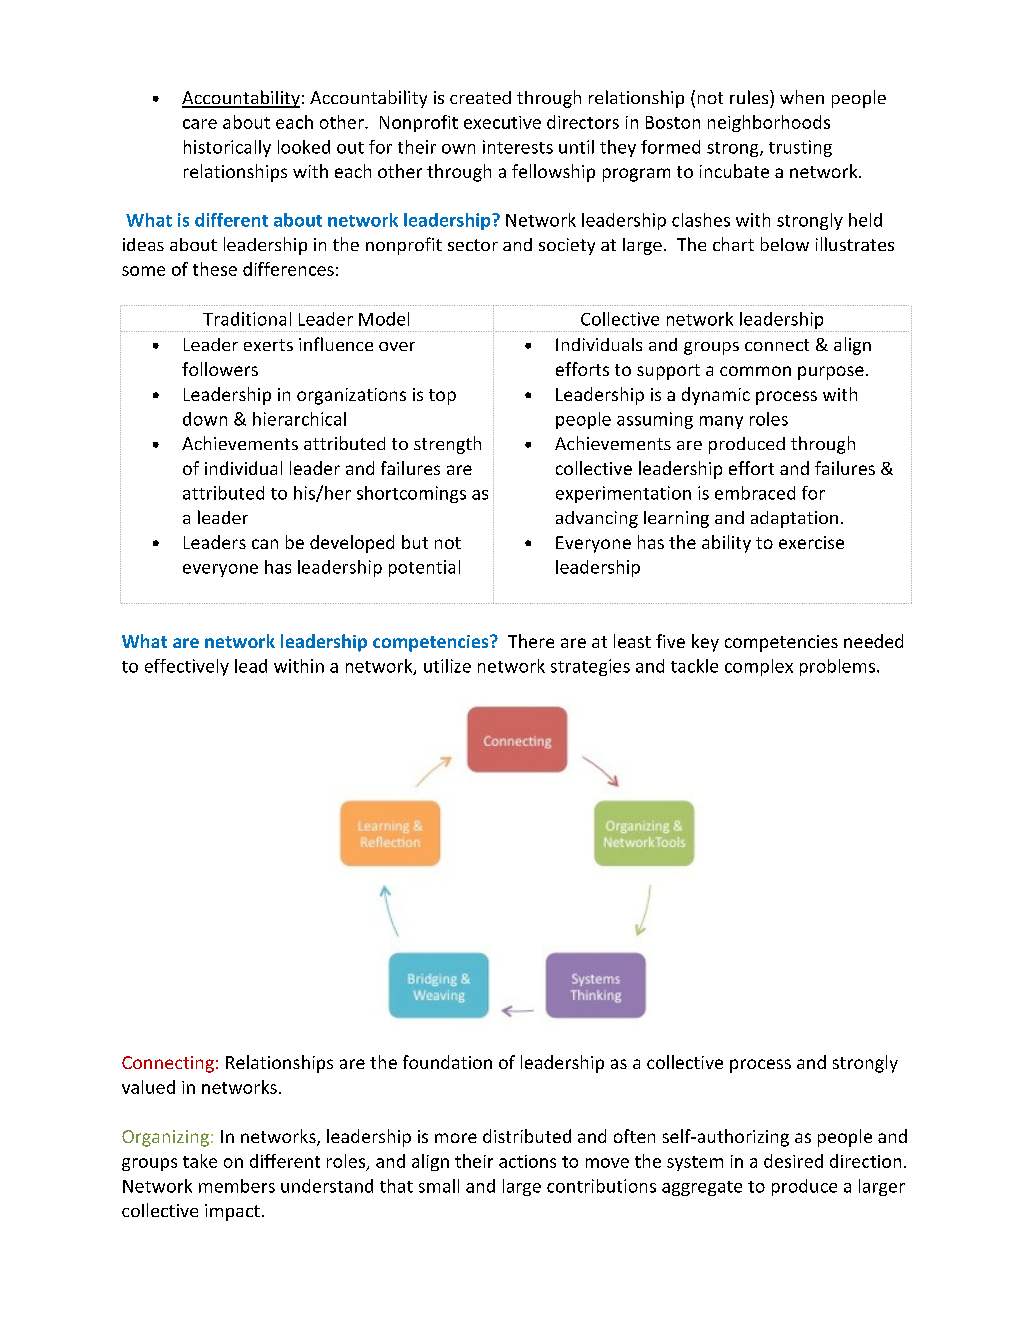 This document has height=1335, width=1032. Describe the element at coordinates (759, 667) in the document. I see `complex` at that location.
